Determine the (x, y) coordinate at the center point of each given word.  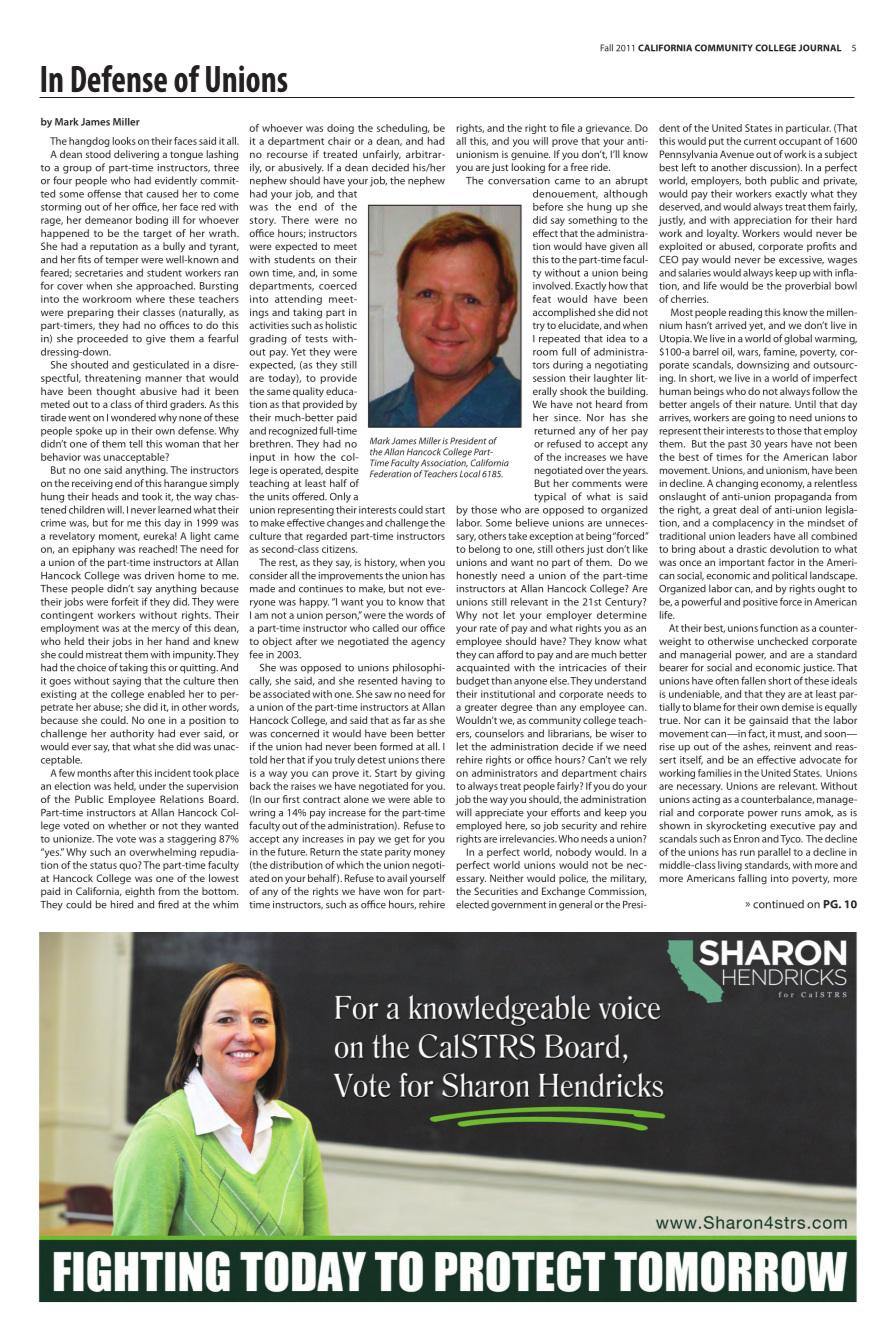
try (539, 326)
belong (484, 550)
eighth (140, 892)
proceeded (102, 339)
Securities (496, 891)
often (727, 680)
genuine (531, 156)
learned (174, 509)
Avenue (737, 154)
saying (127, 682)
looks (124, 141)
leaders (755, 536)
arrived (730, 325)
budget (473, 682)
